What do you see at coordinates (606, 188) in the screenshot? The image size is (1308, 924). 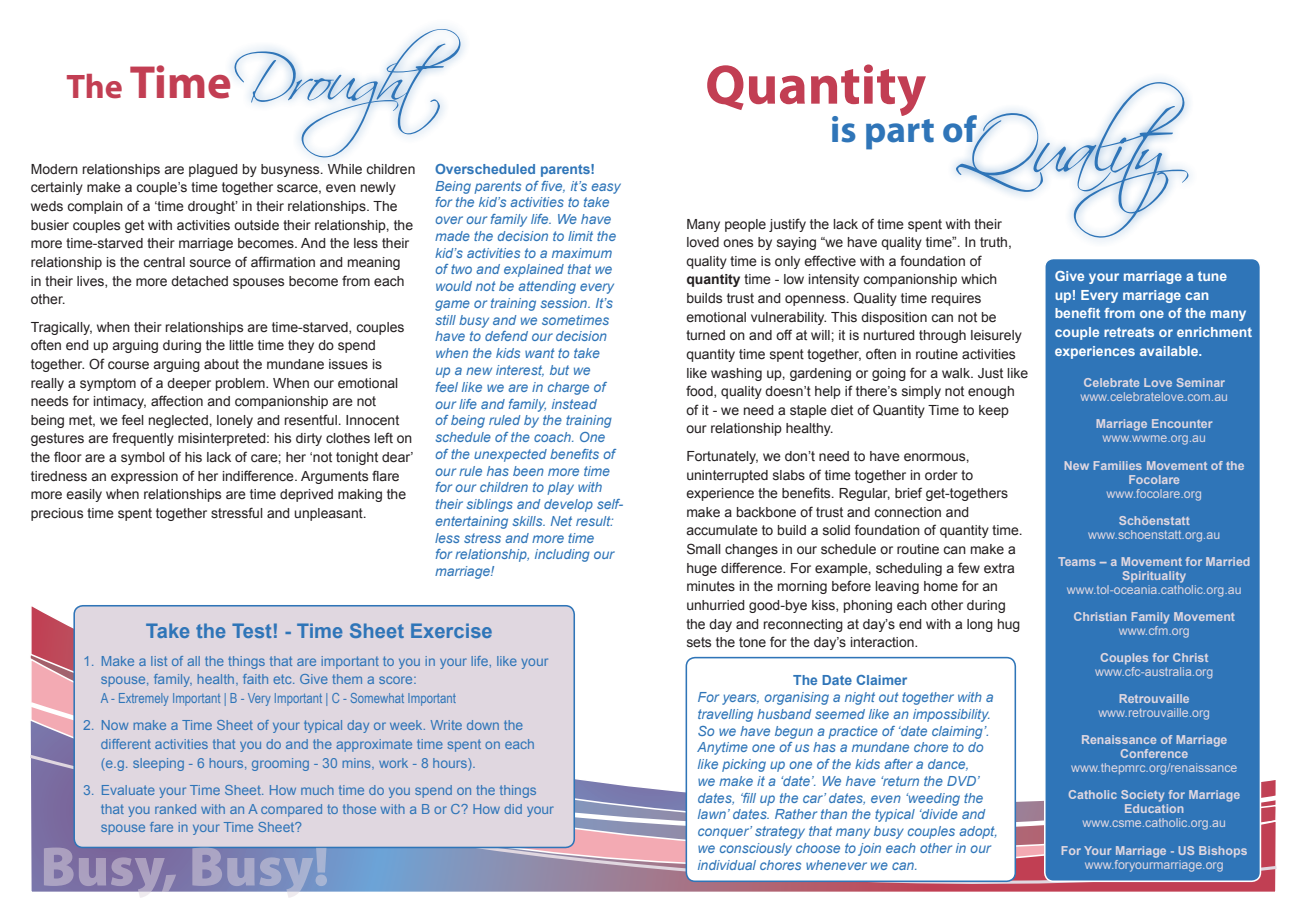 I see `easy` at bounding box center [606, 188].
